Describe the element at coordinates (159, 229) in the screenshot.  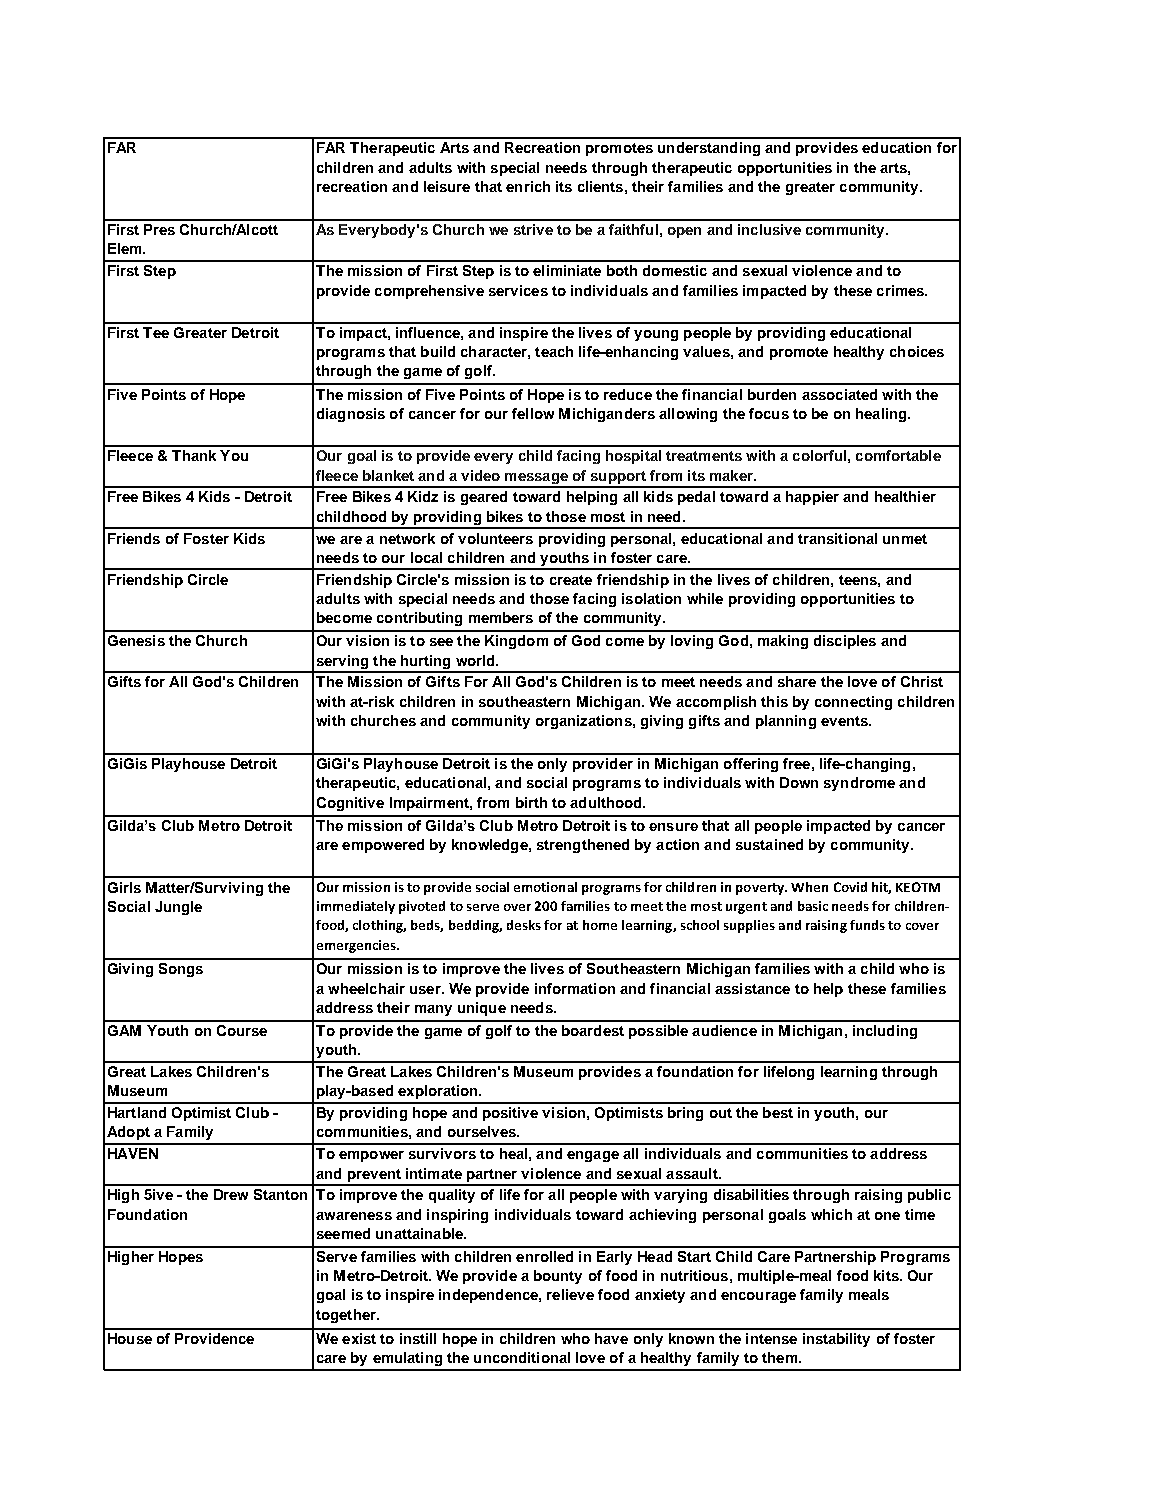
I see `Pres` at that location.
